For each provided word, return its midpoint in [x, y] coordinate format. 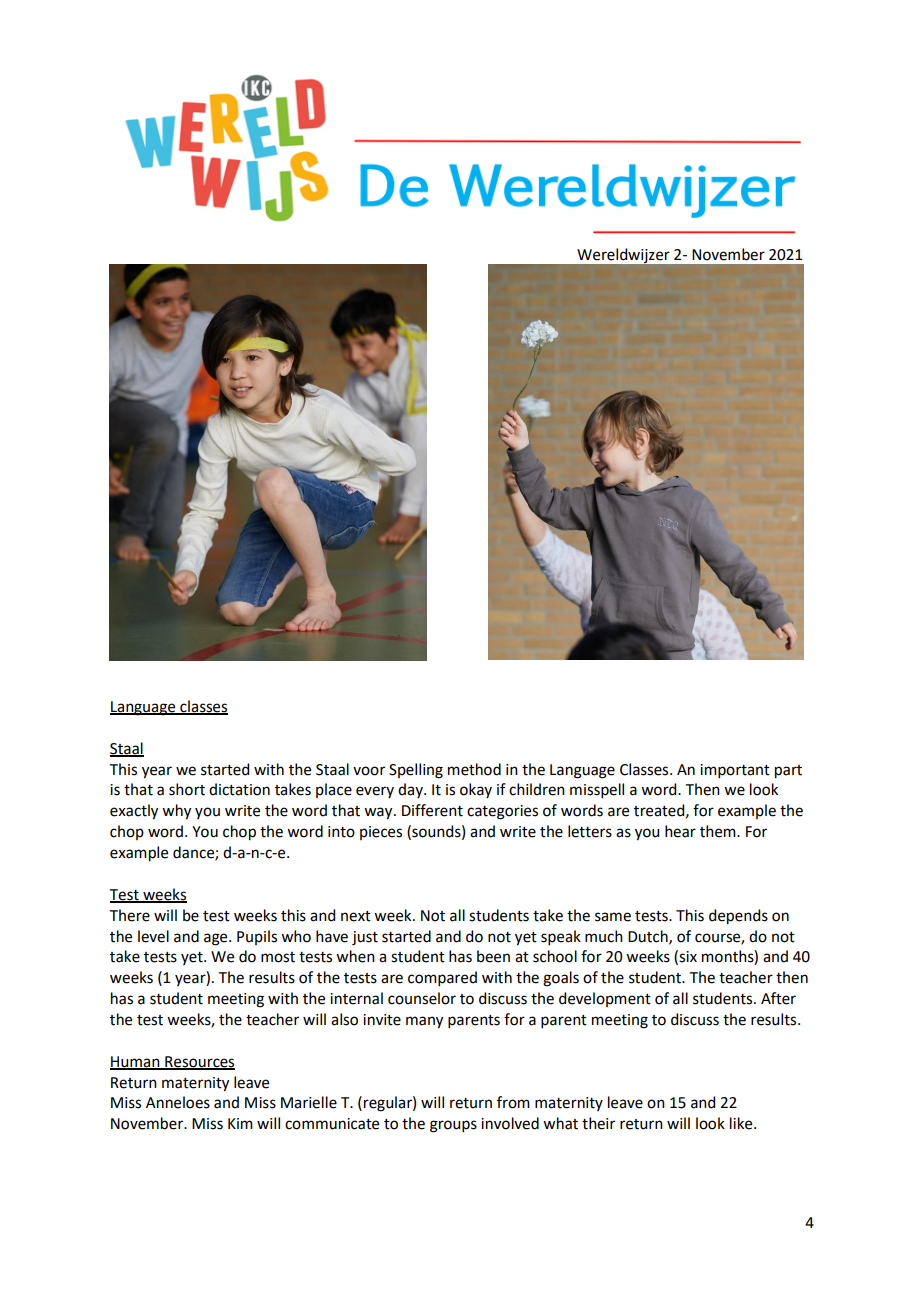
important [735, 771]
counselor [422, 998]
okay [476, 790]
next [356, 916]
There [130, 915]
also [344, 1019]
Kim [240, 1123]
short [187, 789]
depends [738, 917]
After [778, 998]
